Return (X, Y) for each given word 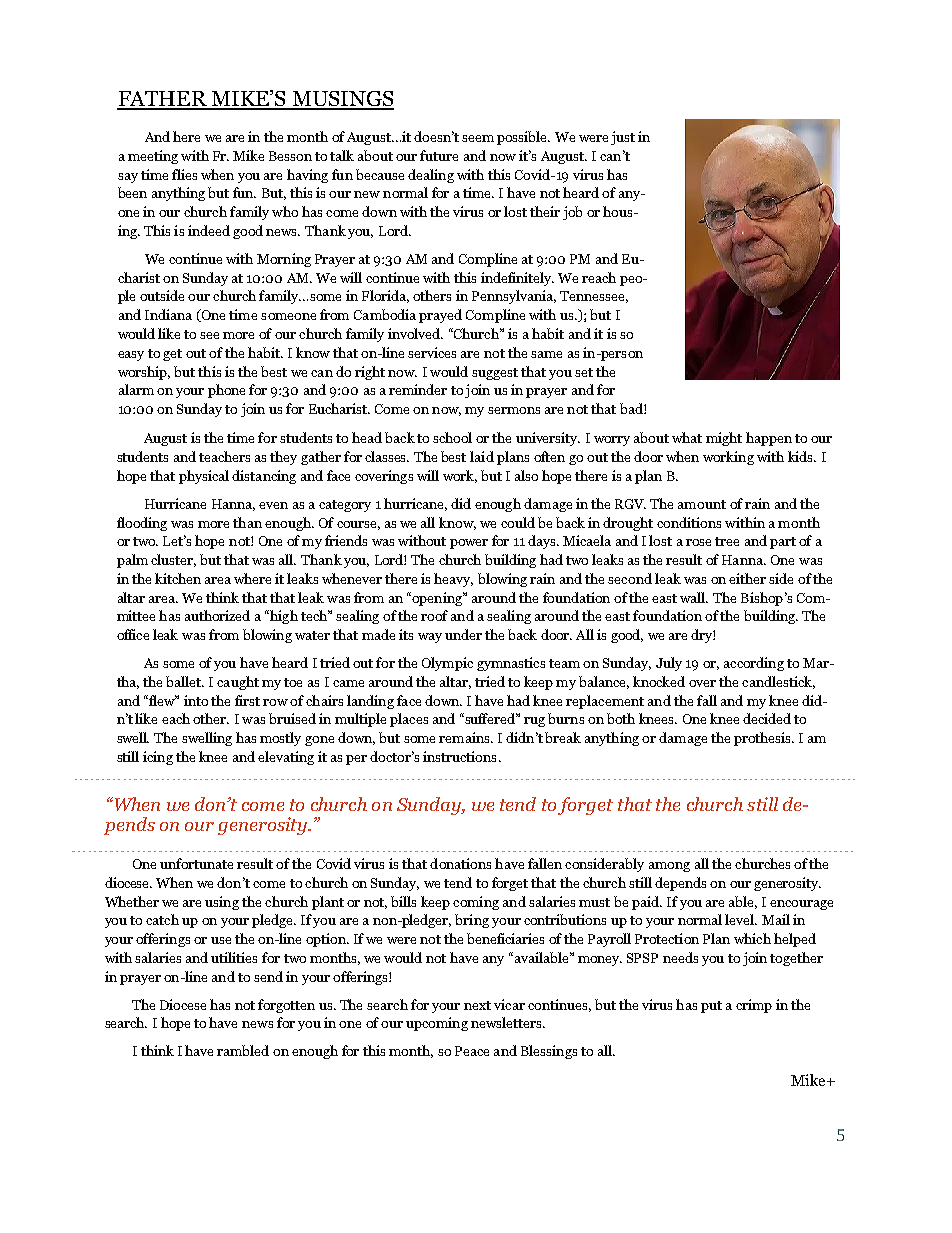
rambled (243, 1050)
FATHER (163, 100)
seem (478, 138)
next (477, 1005)
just (623, 138)
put (711, 1007)
